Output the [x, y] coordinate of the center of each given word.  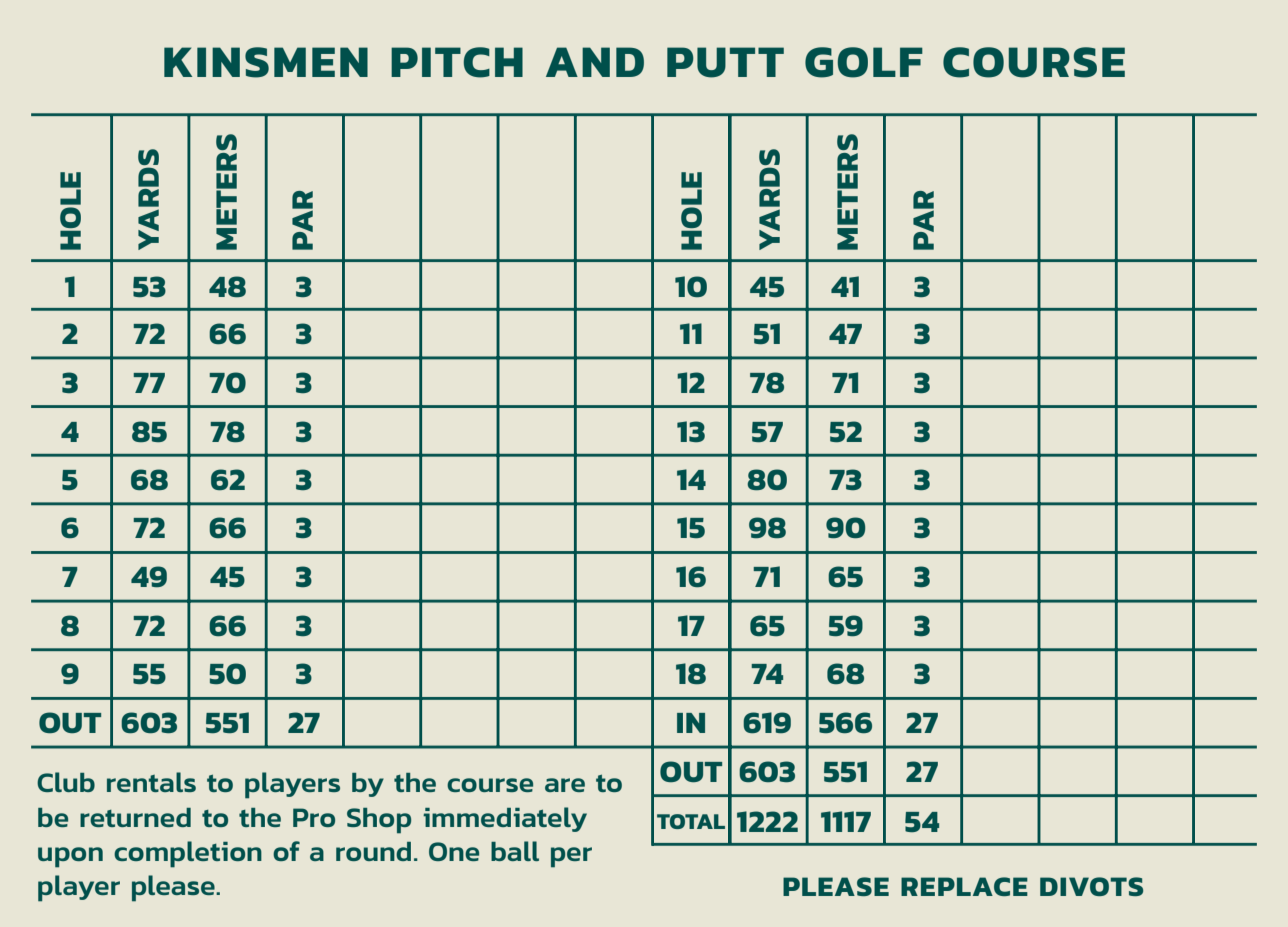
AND [595, 62]
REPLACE [964, 886]
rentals [151, 782]
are [565, 785]
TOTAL [691, 821]
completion [188, 854]
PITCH [457, 62]
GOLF [864, 62]
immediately [505, 819]
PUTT [725, 62]
